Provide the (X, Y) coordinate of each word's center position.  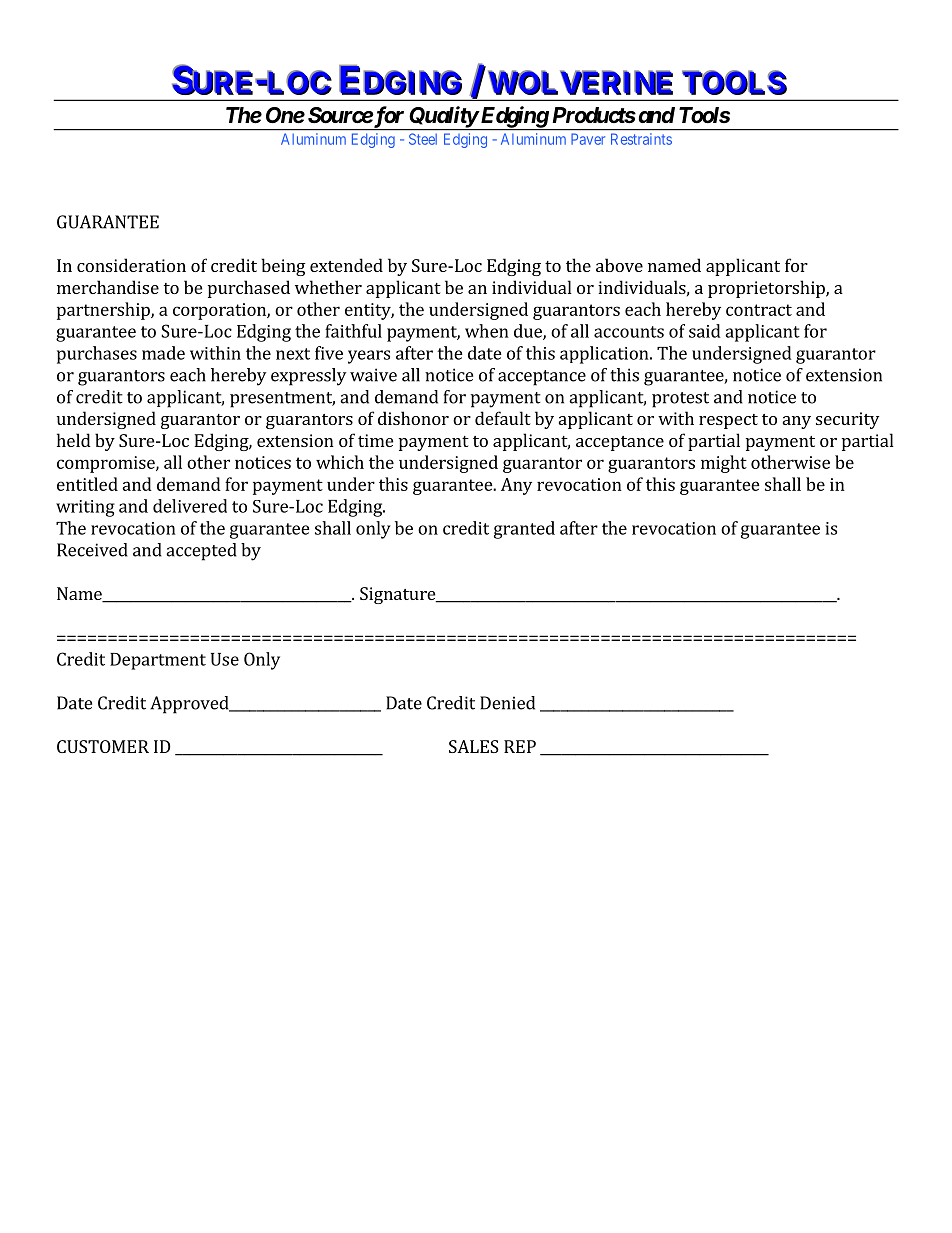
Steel (423, 139)
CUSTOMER (103, 746)
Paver (588, 139)
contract (759, 310)
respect (728, 421)
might (724, 464)
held (74, 440)
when (487, 331)
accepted (201, 552)
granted (524, 530)
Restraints (641, 139)
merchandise (108, 287)
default (503, 418)
